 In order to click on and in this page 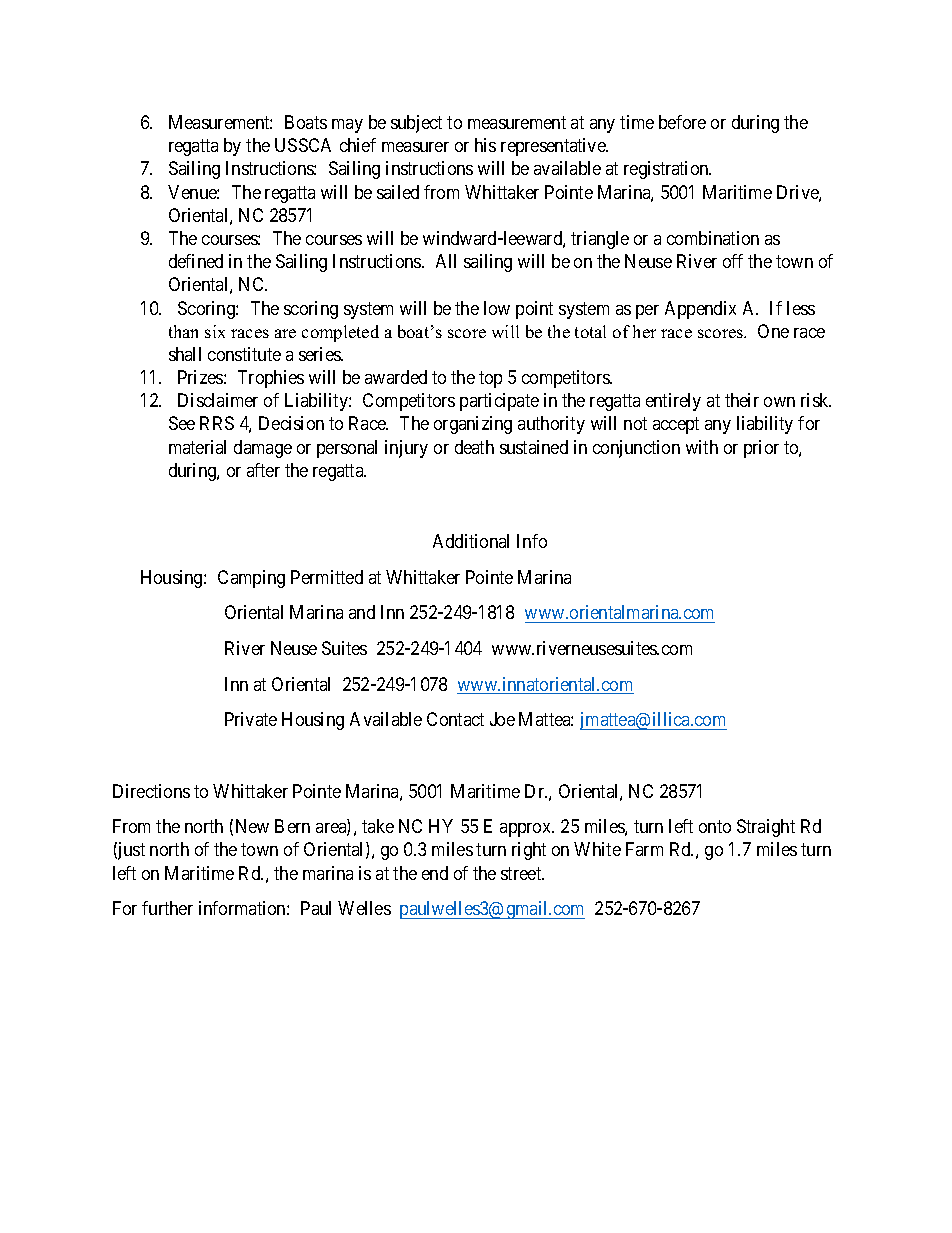, I will do `click(362, 612)`.
